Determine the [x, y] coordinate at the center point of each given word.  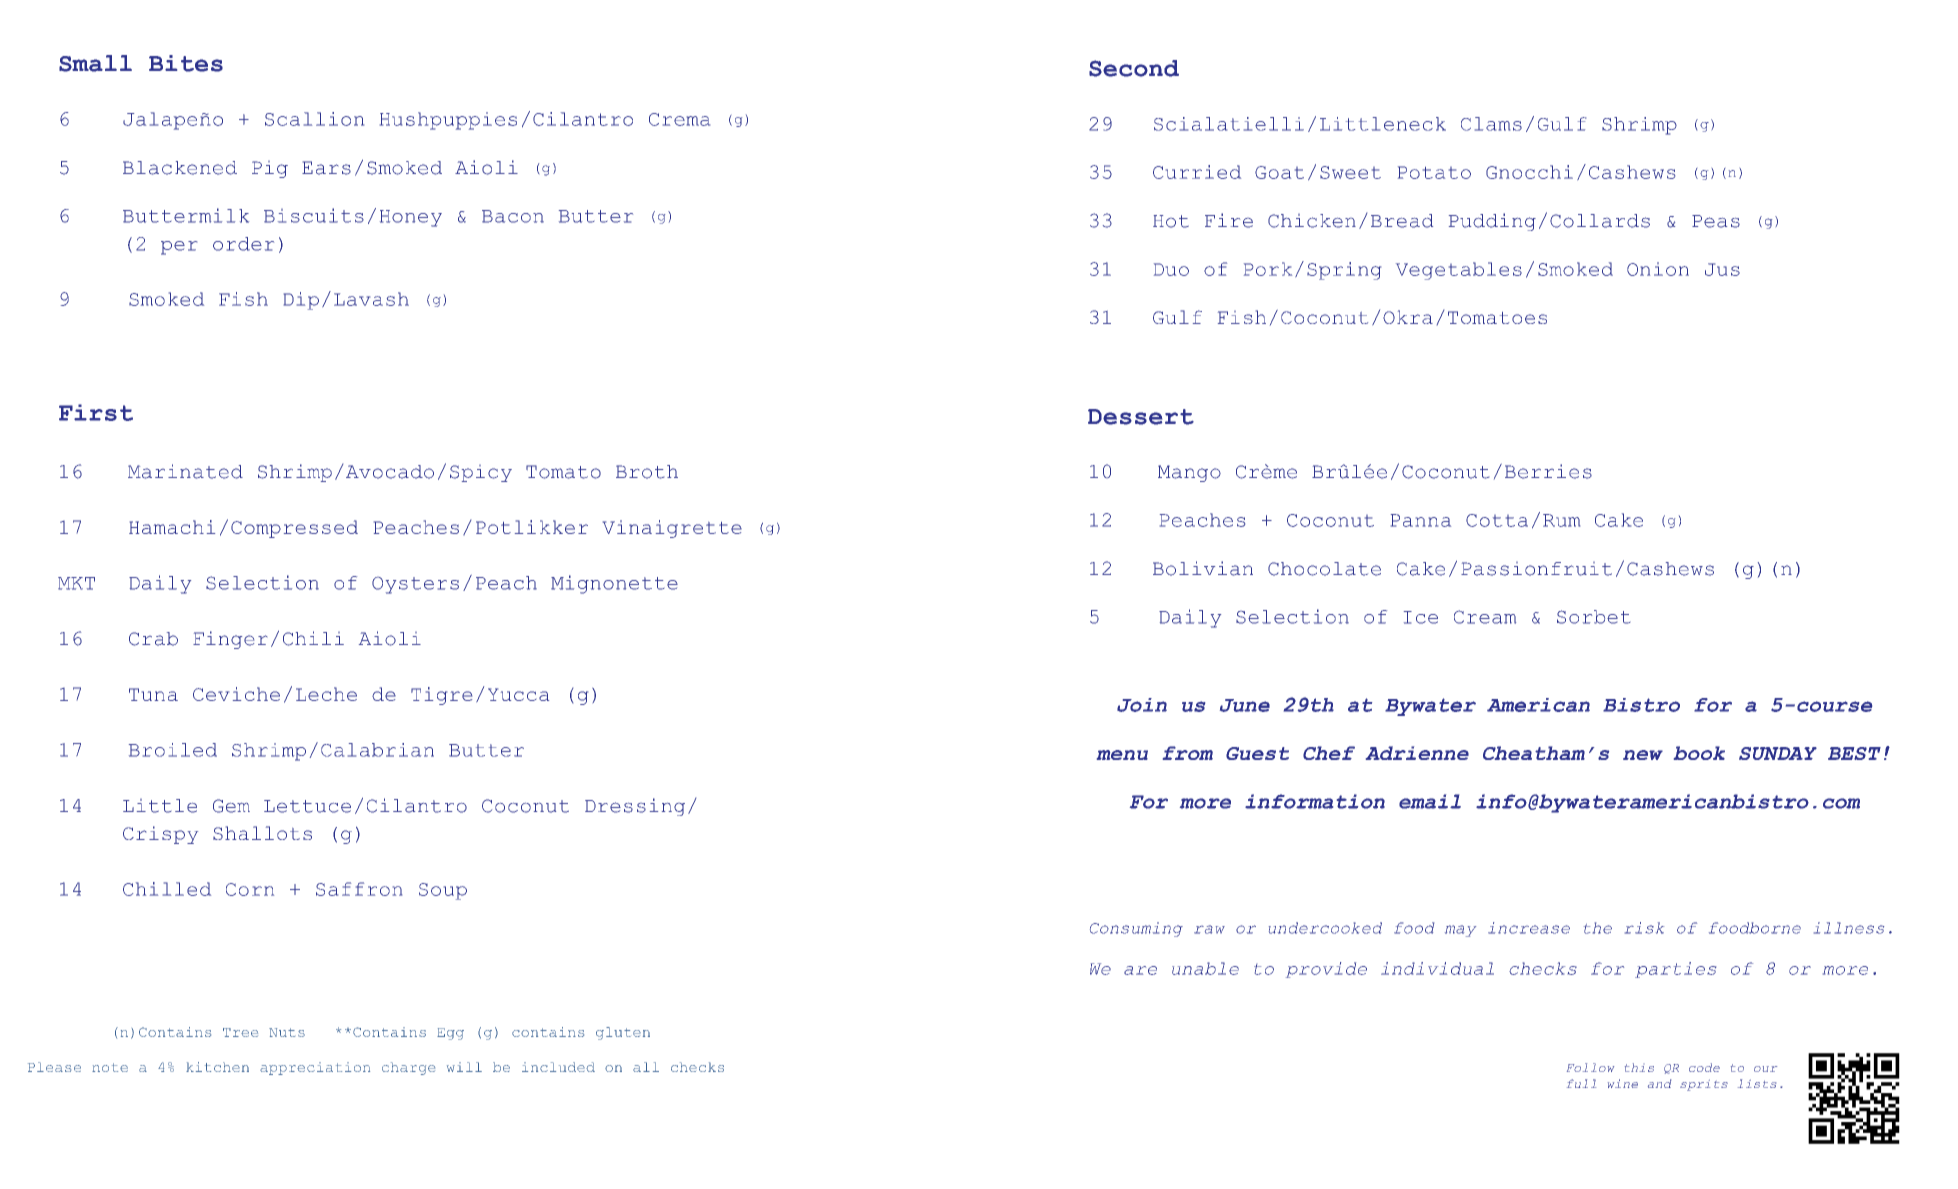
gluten [623, 1033]
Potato [1434, 172]
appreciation [315, 1068]
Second [1134, 68]
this [1639, 1067]
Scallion [314, 119]
